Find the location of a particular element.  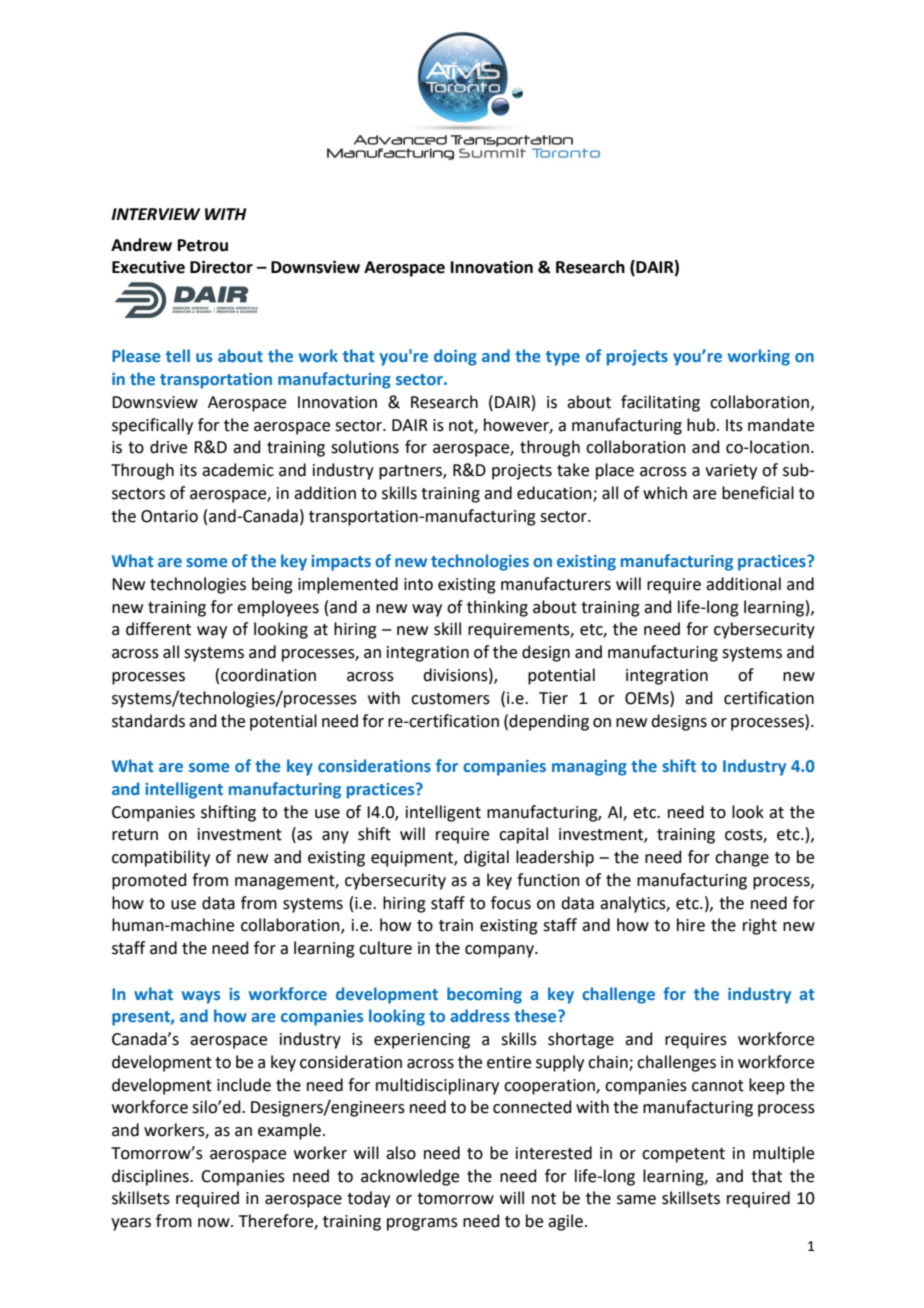

doing is located at coordinates (455, 357).
